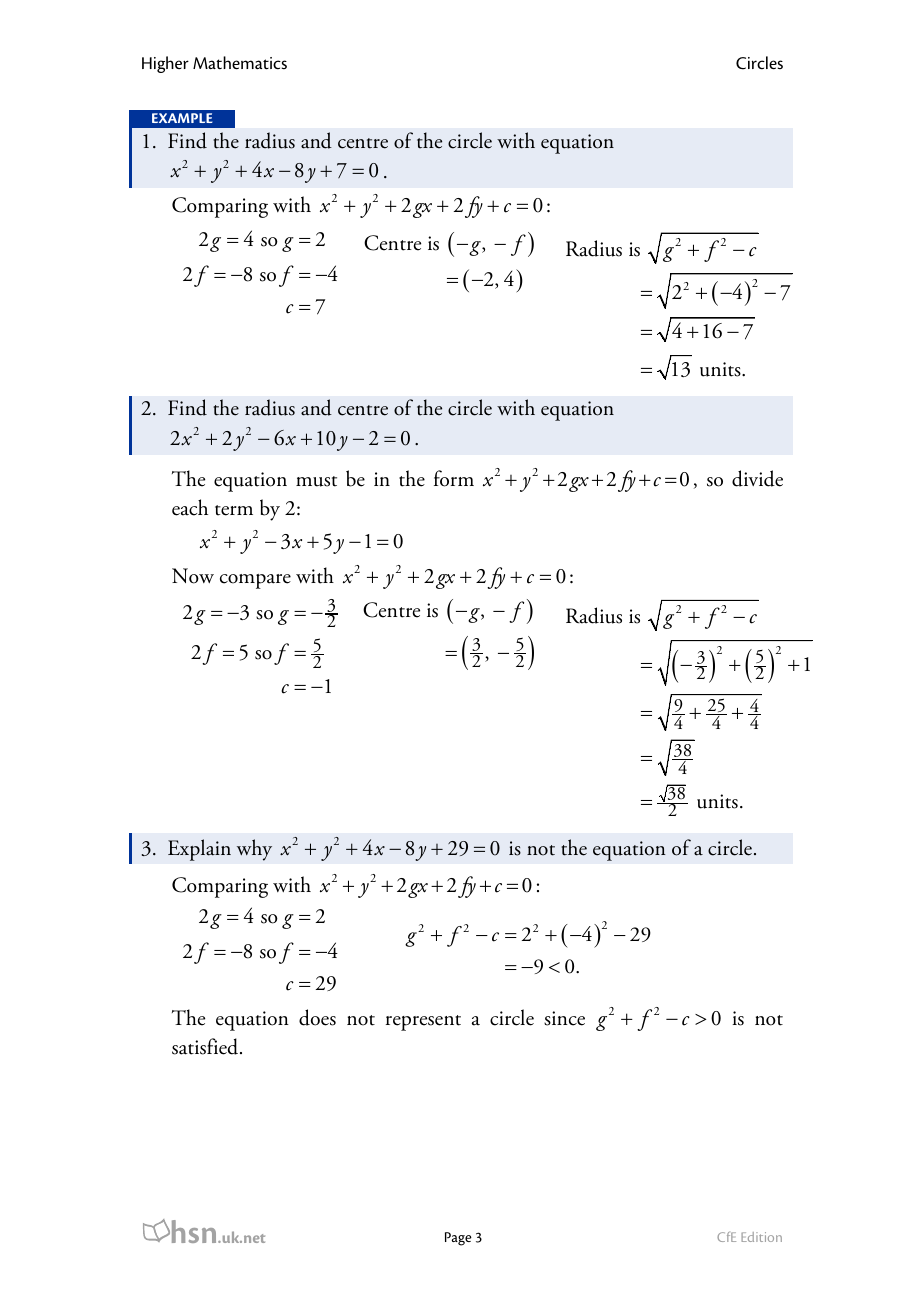 This document has width=924, height=1308. I want to click on why, so click(254, 850).
